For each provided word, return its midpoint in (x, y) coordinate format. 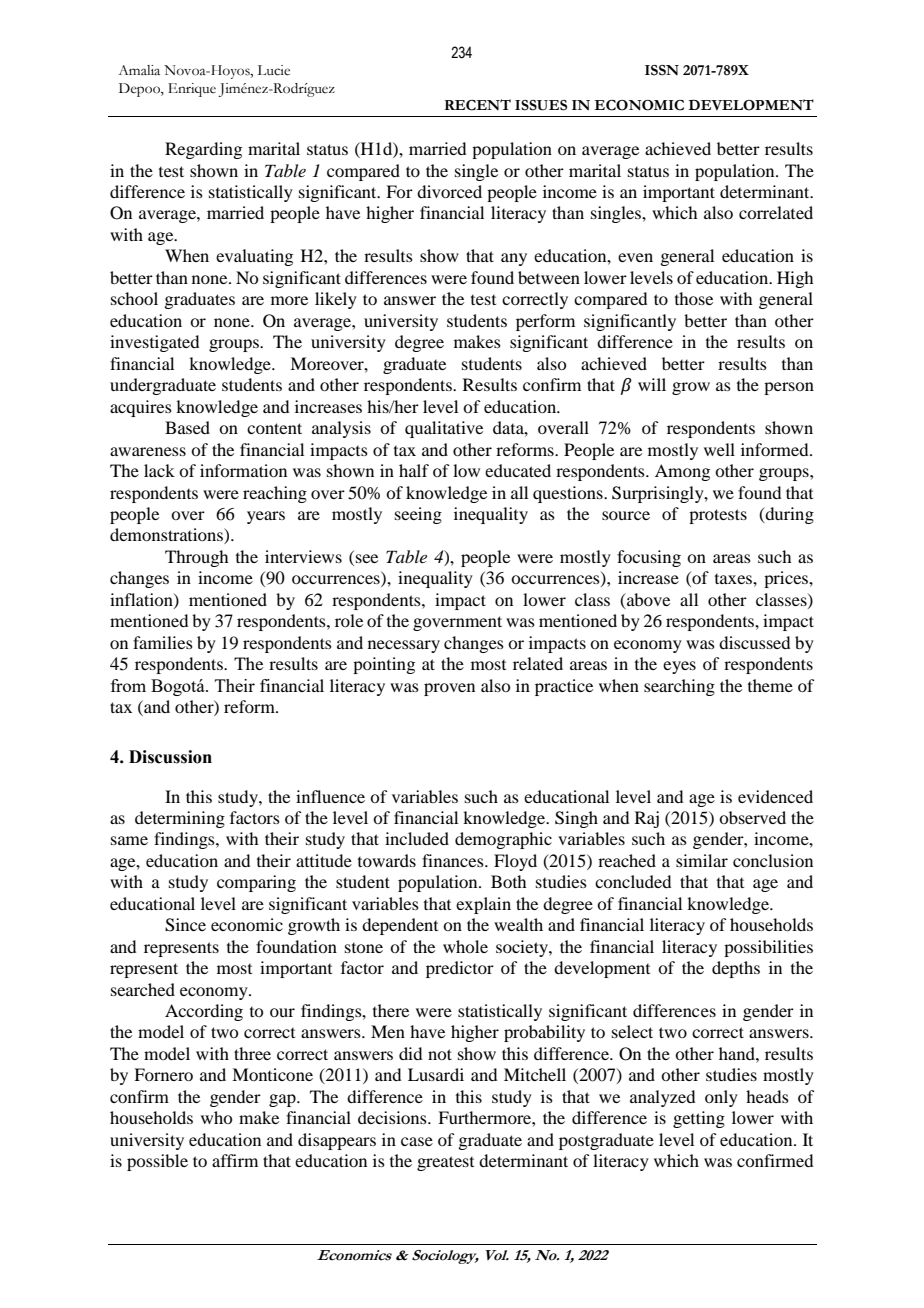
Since (185, 925)
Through (196, 558)
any (514, 259)
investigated (154, 343)
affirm (235, 1160)
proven (449, 689)
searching (679, 687)
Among (682, 472)
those (694, 298)
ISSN (662, 70)
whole (465, 946)
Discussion (170, 757)
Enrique (192, 90)
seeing (418, 515)
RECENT (478, 105)
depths (736, 969)
